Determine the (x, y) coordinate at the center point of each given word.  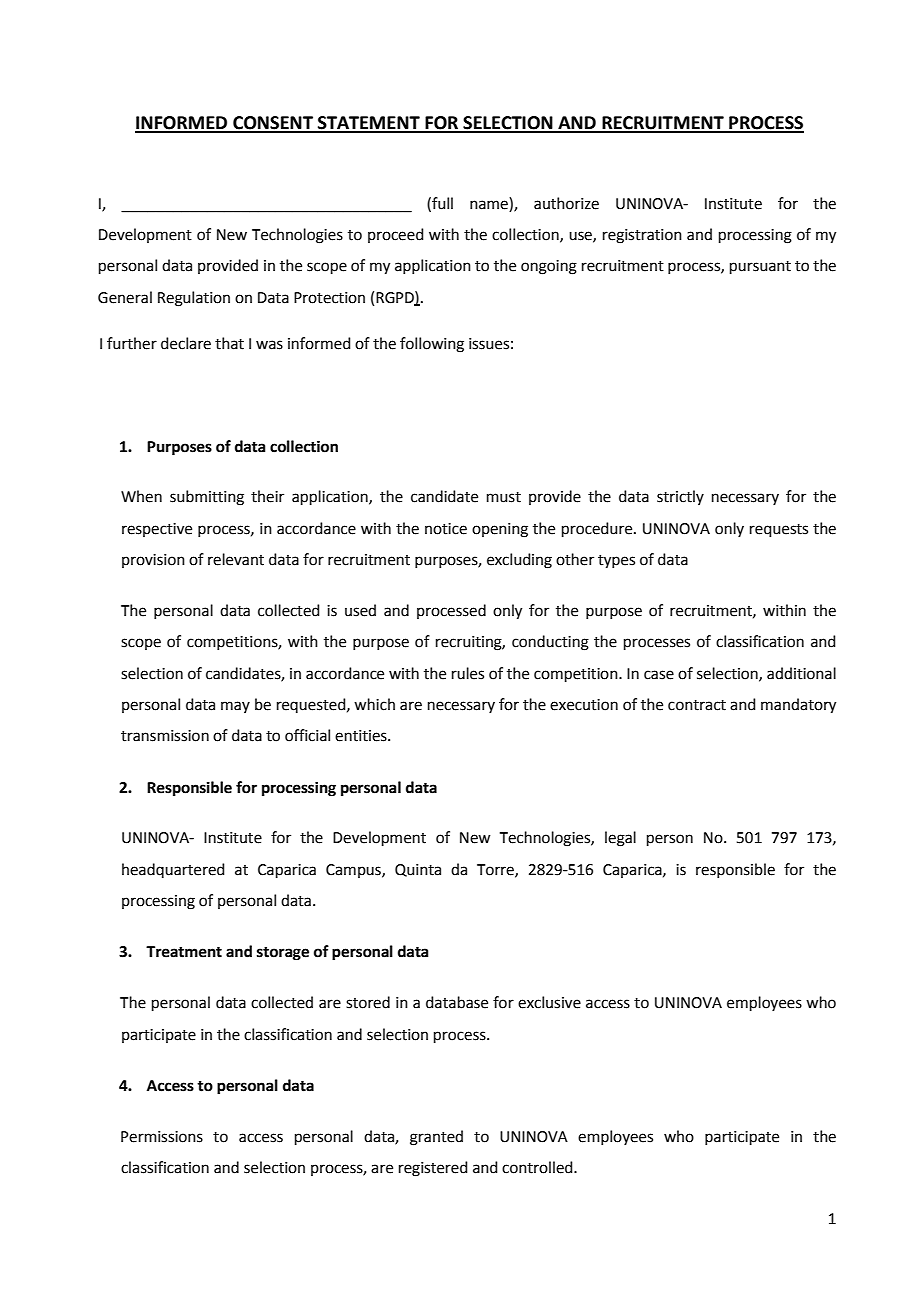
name (489, 205)
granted (436, 1138)
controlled (538, 1167)
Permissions (162, 1137)
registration (642, 236)
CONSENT (273, 124)
